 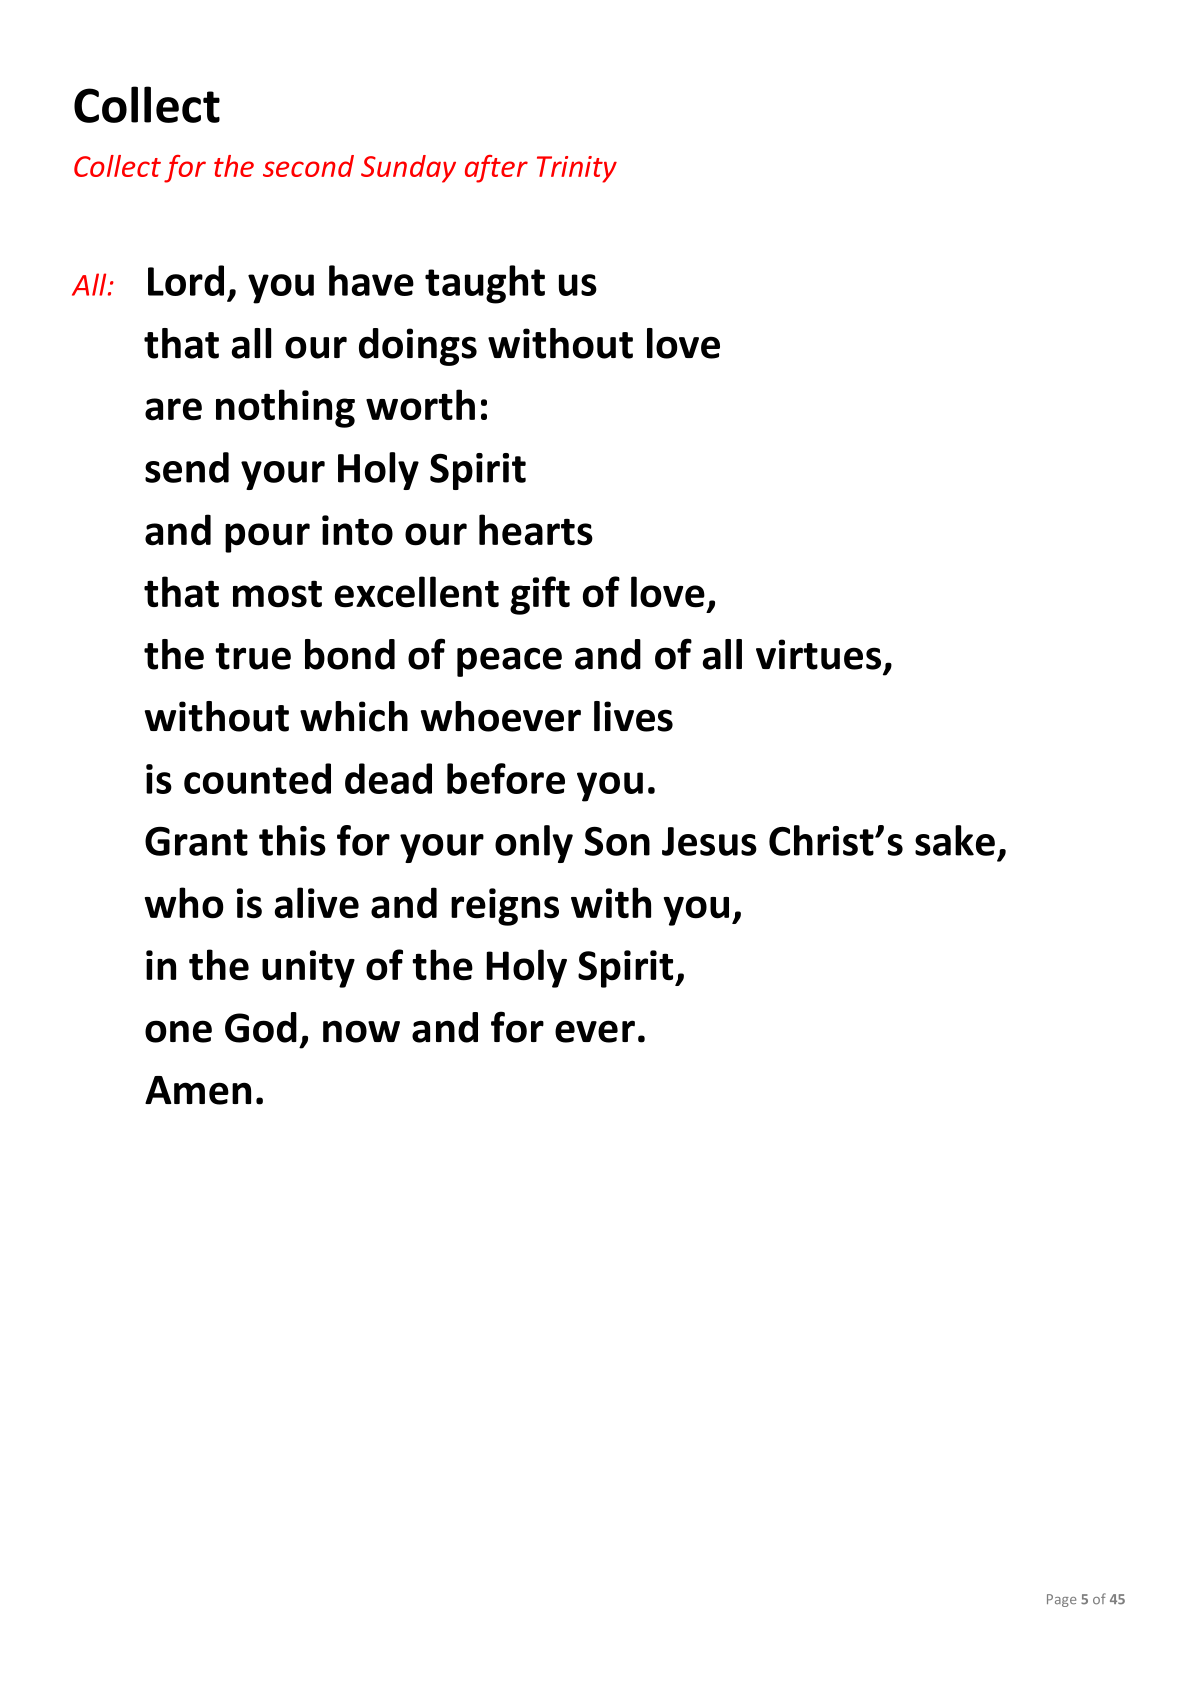 I want to click on sake, so click(x=955, y=840).
